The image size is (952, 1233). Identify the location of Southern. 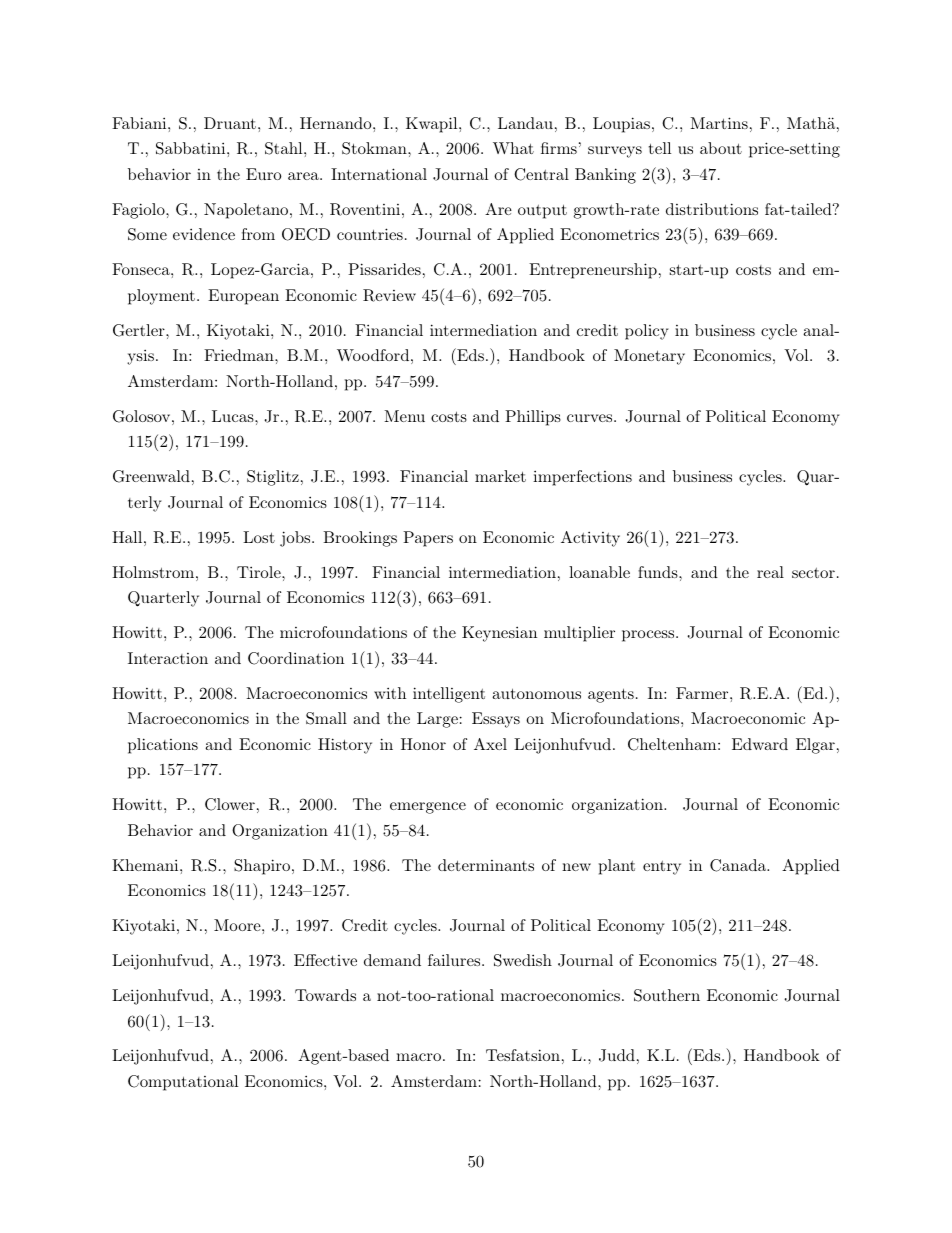
(667, 995).
